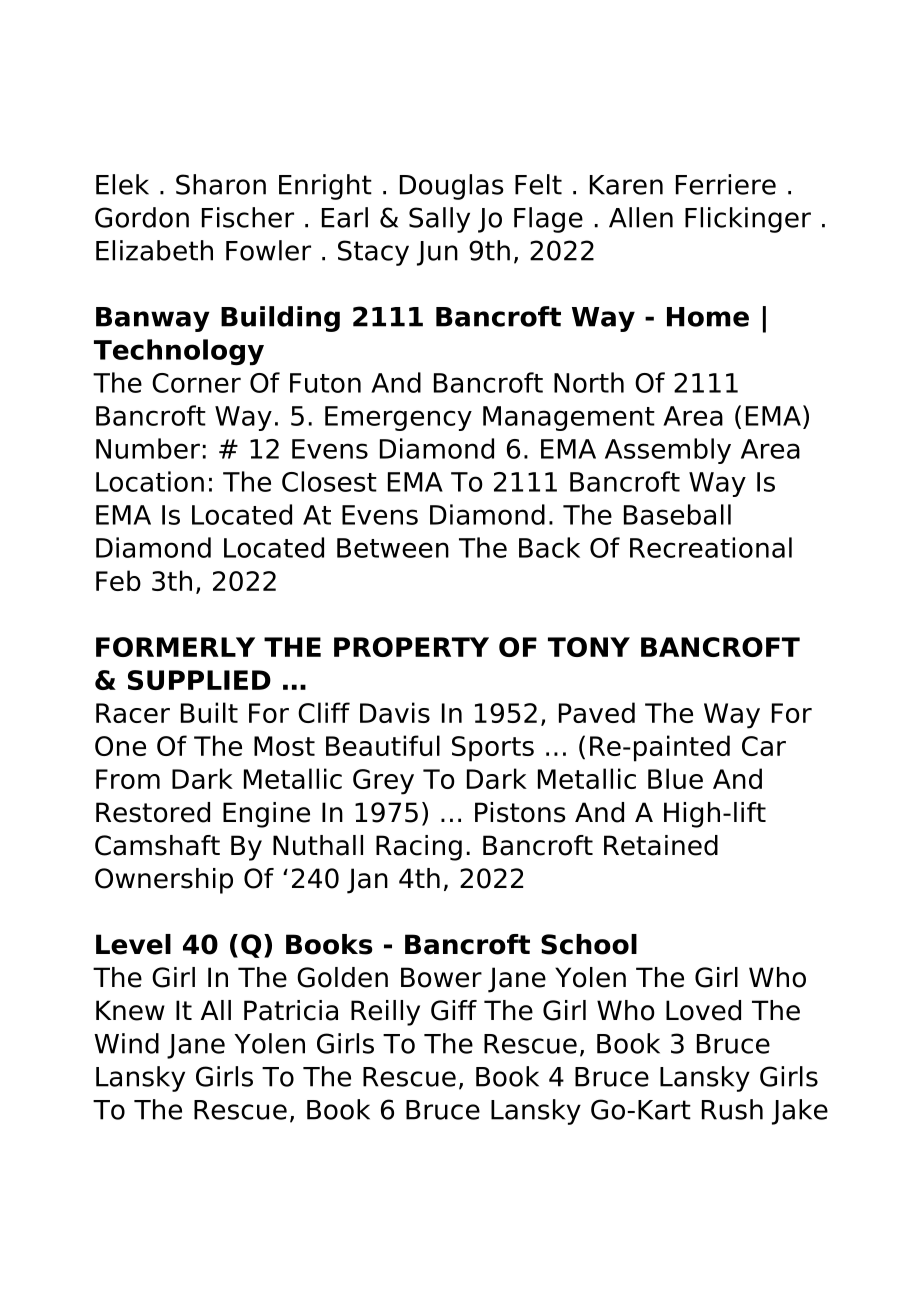 This screenshot has width=924, height=1311. What do you see at coordinates (393, 548) in the screenshot?
I see `Between` at bounding box center [393, 548].
